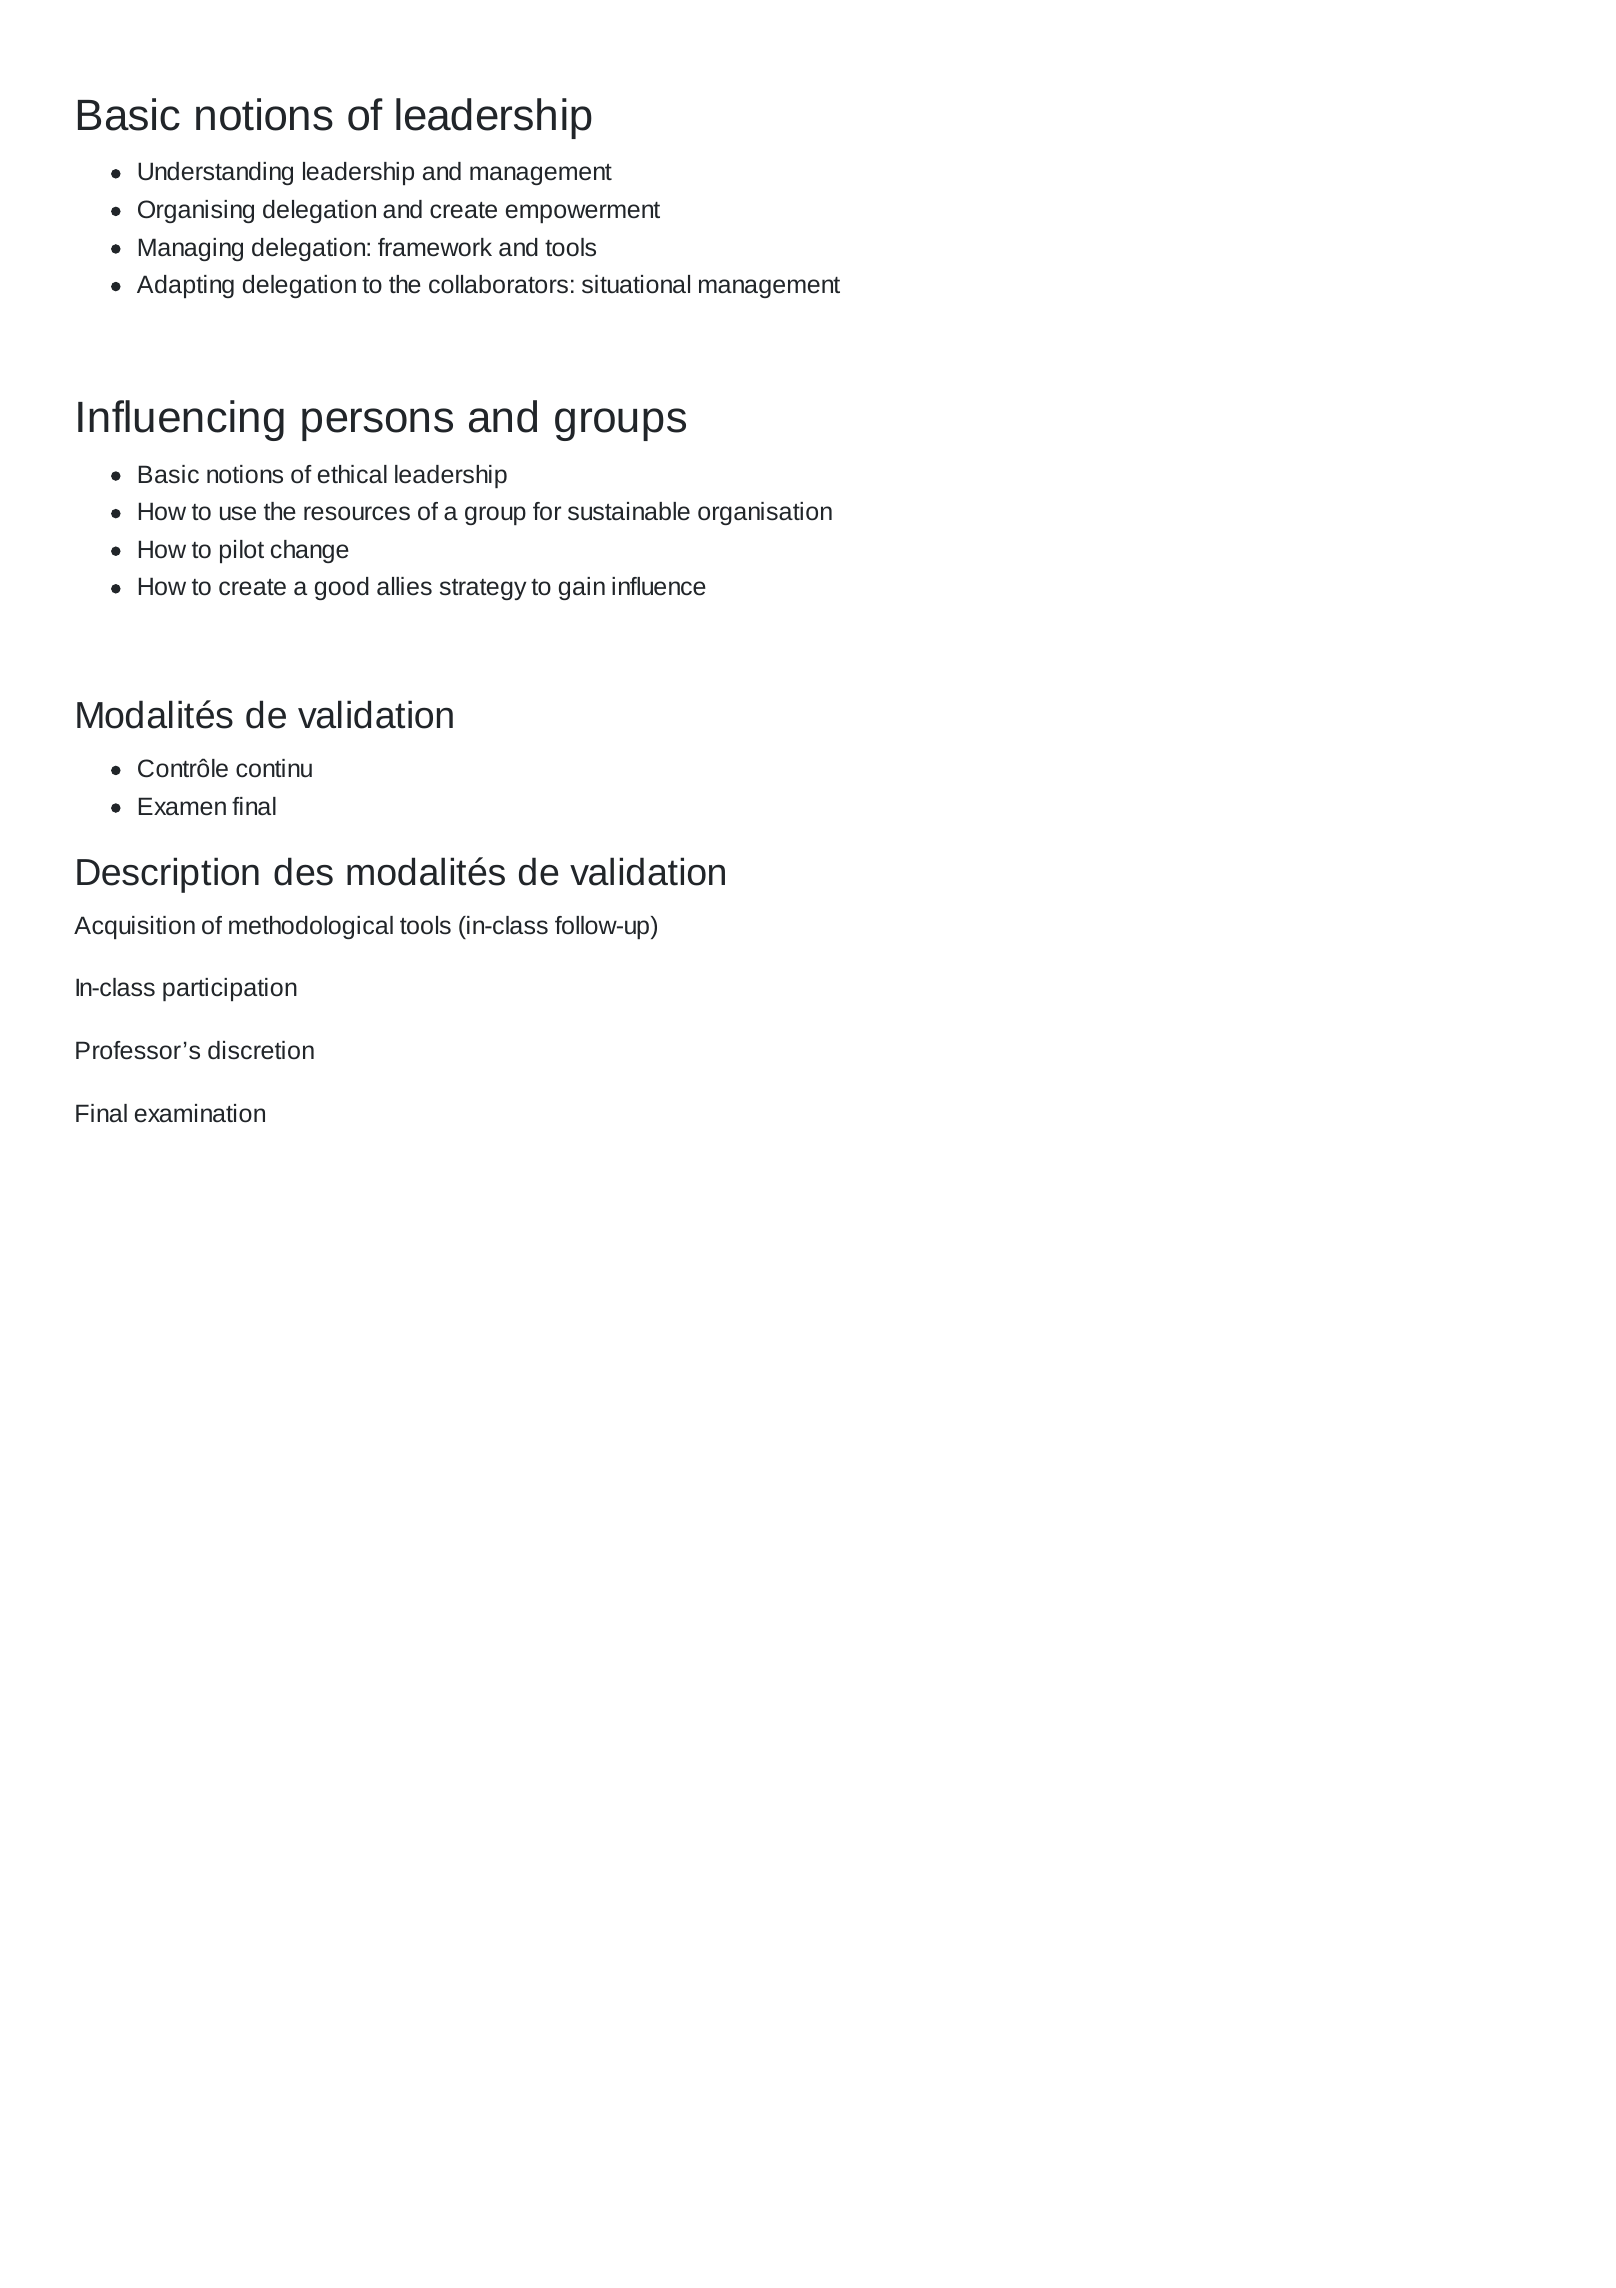 Image resolution: width=1616 pixels, height=2288 pixels. I want to click on empowerment, so click(583, 212).
